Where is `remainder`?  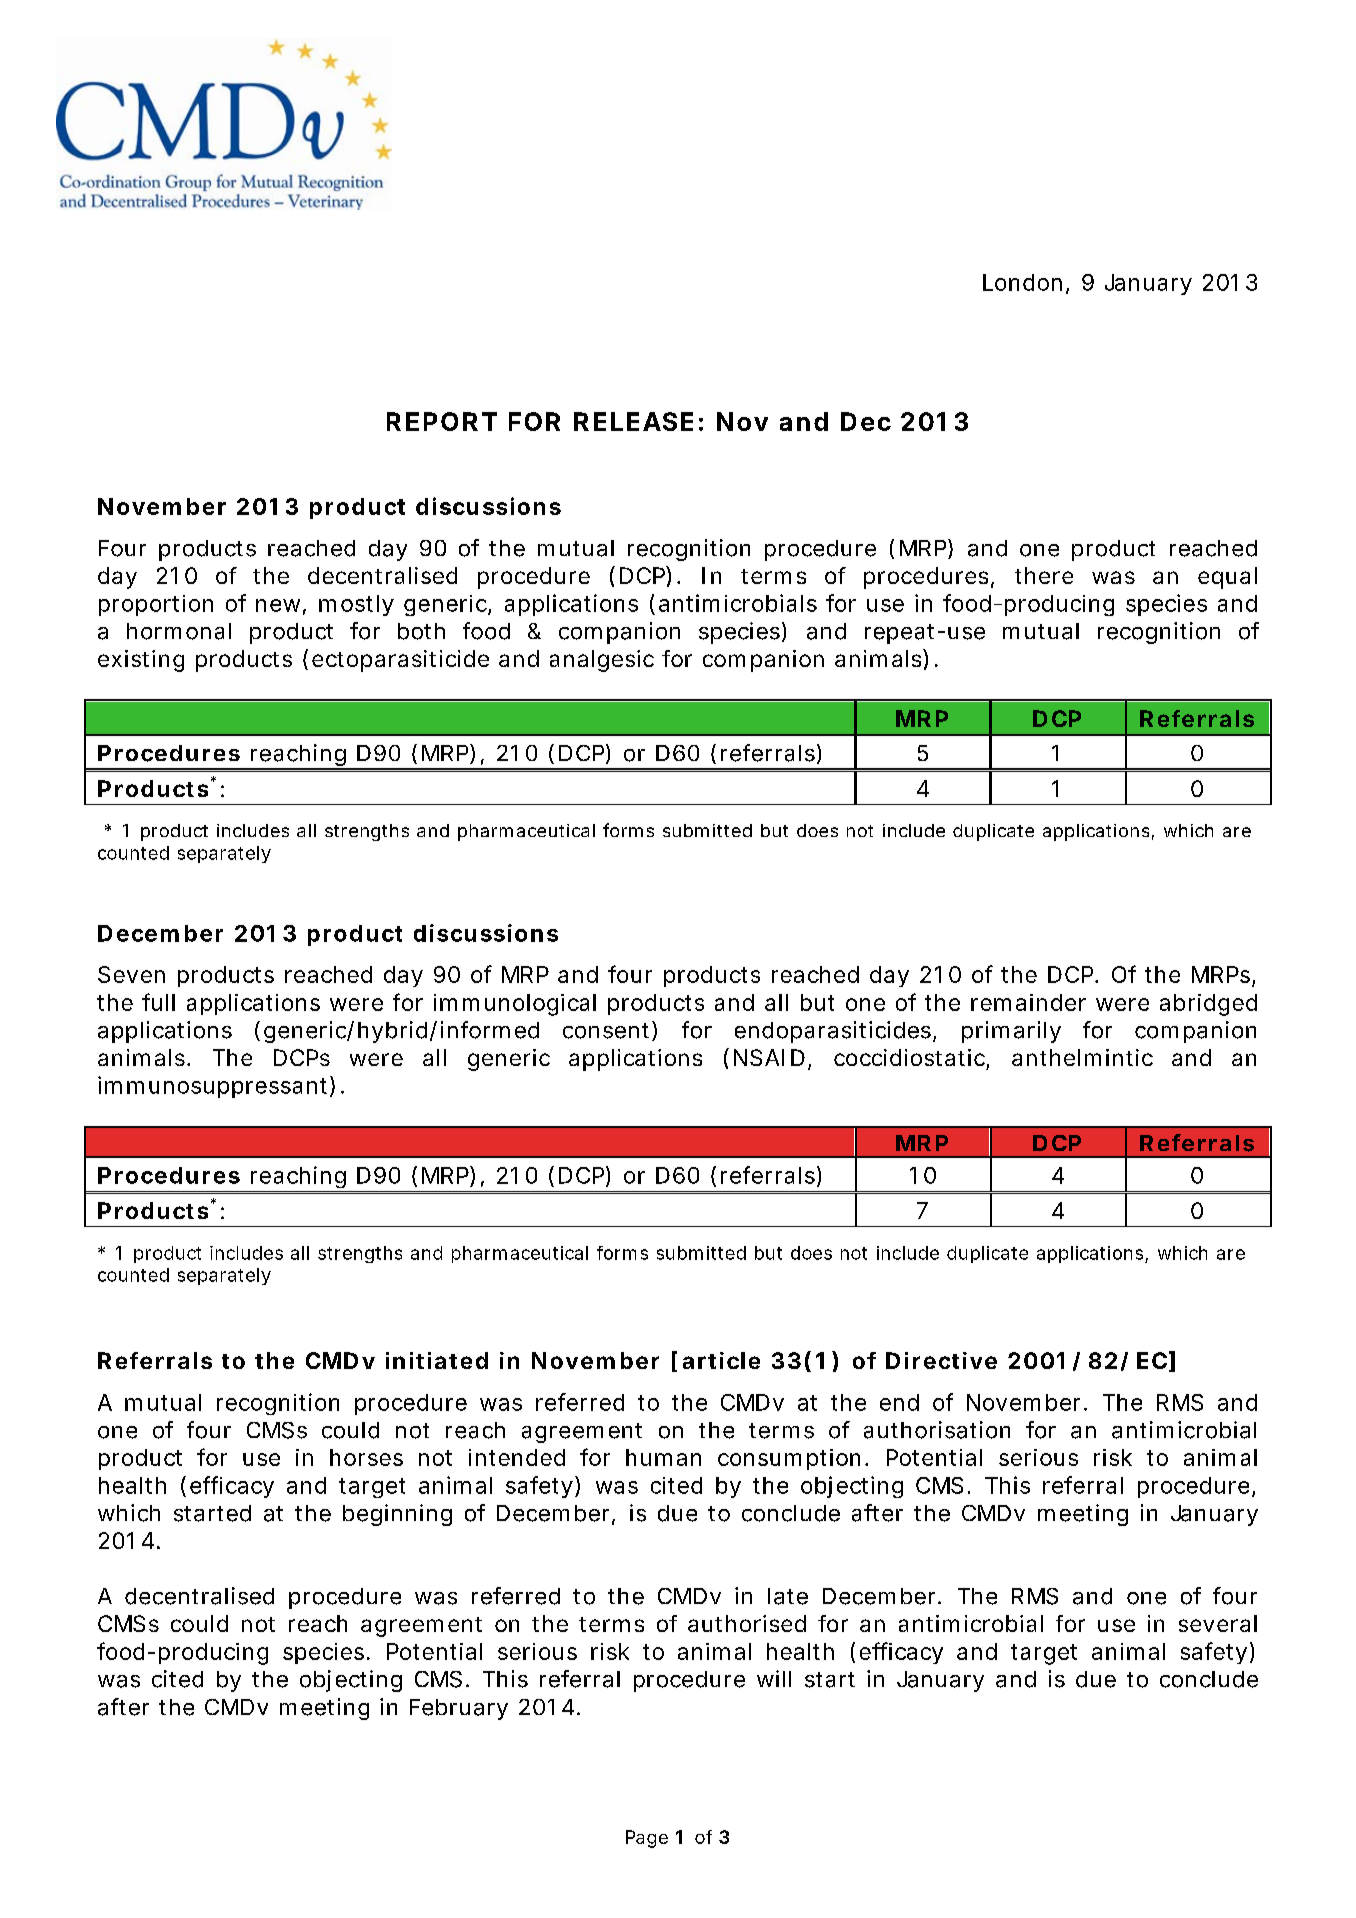 remainder is located at coordinates (1028, 1002).
